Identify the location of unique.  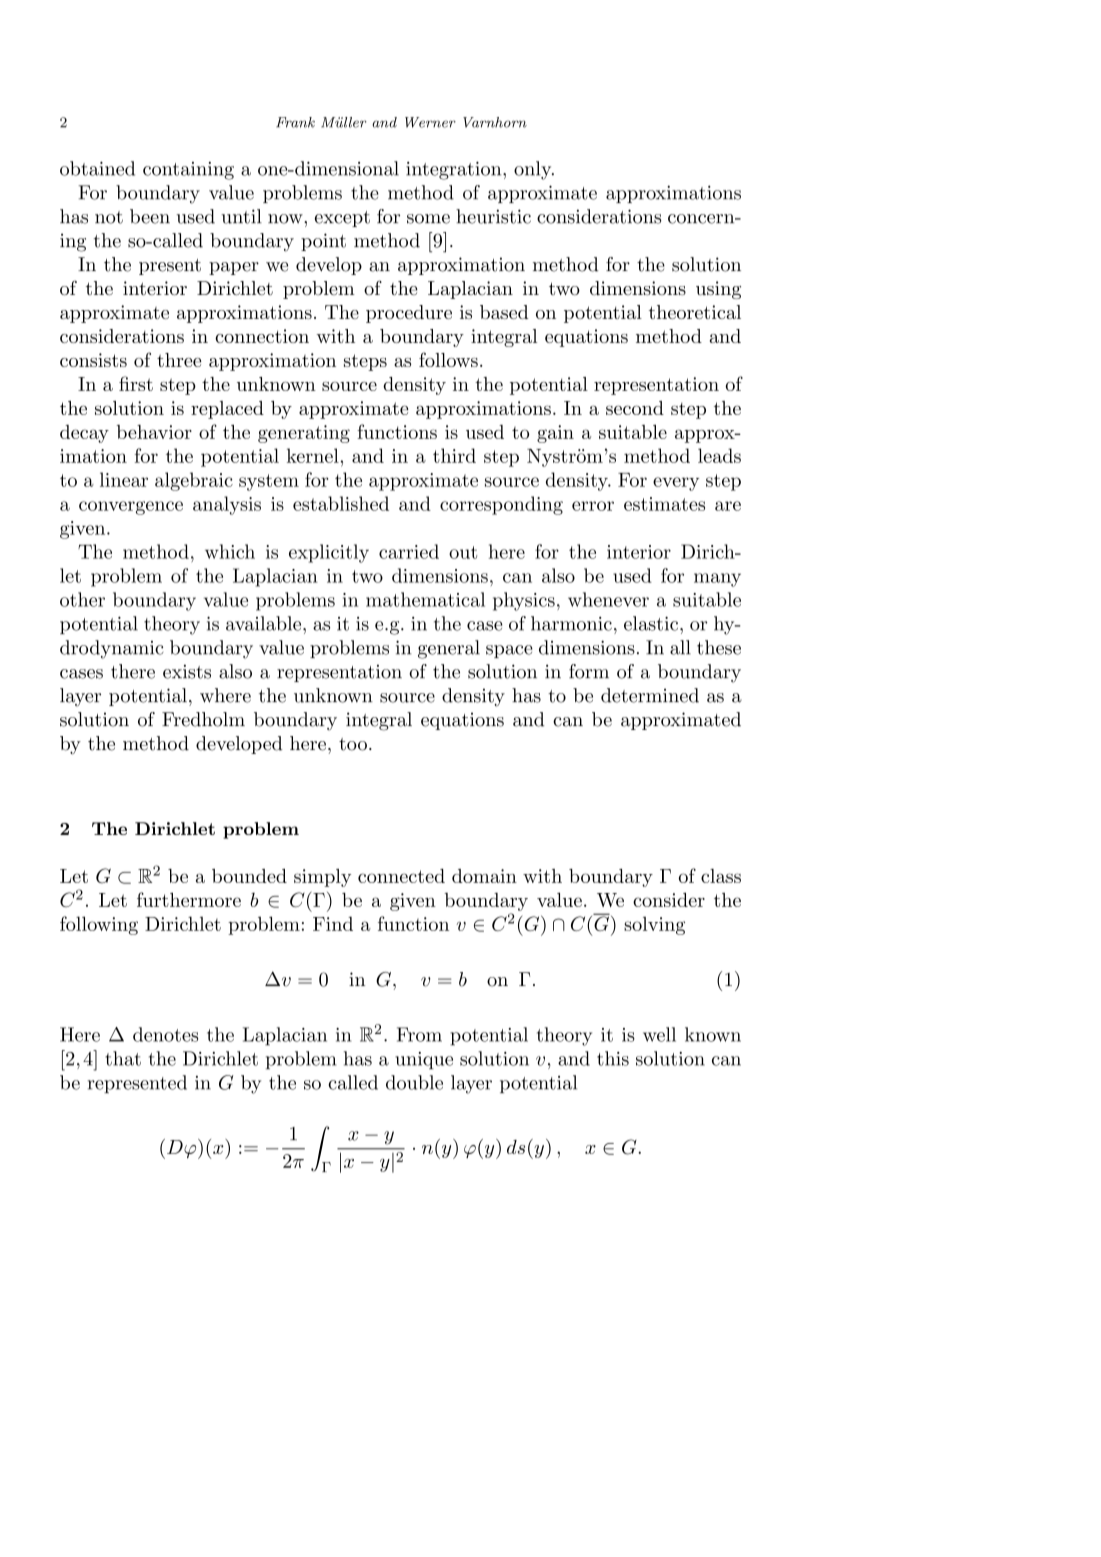
(424, 1061).
